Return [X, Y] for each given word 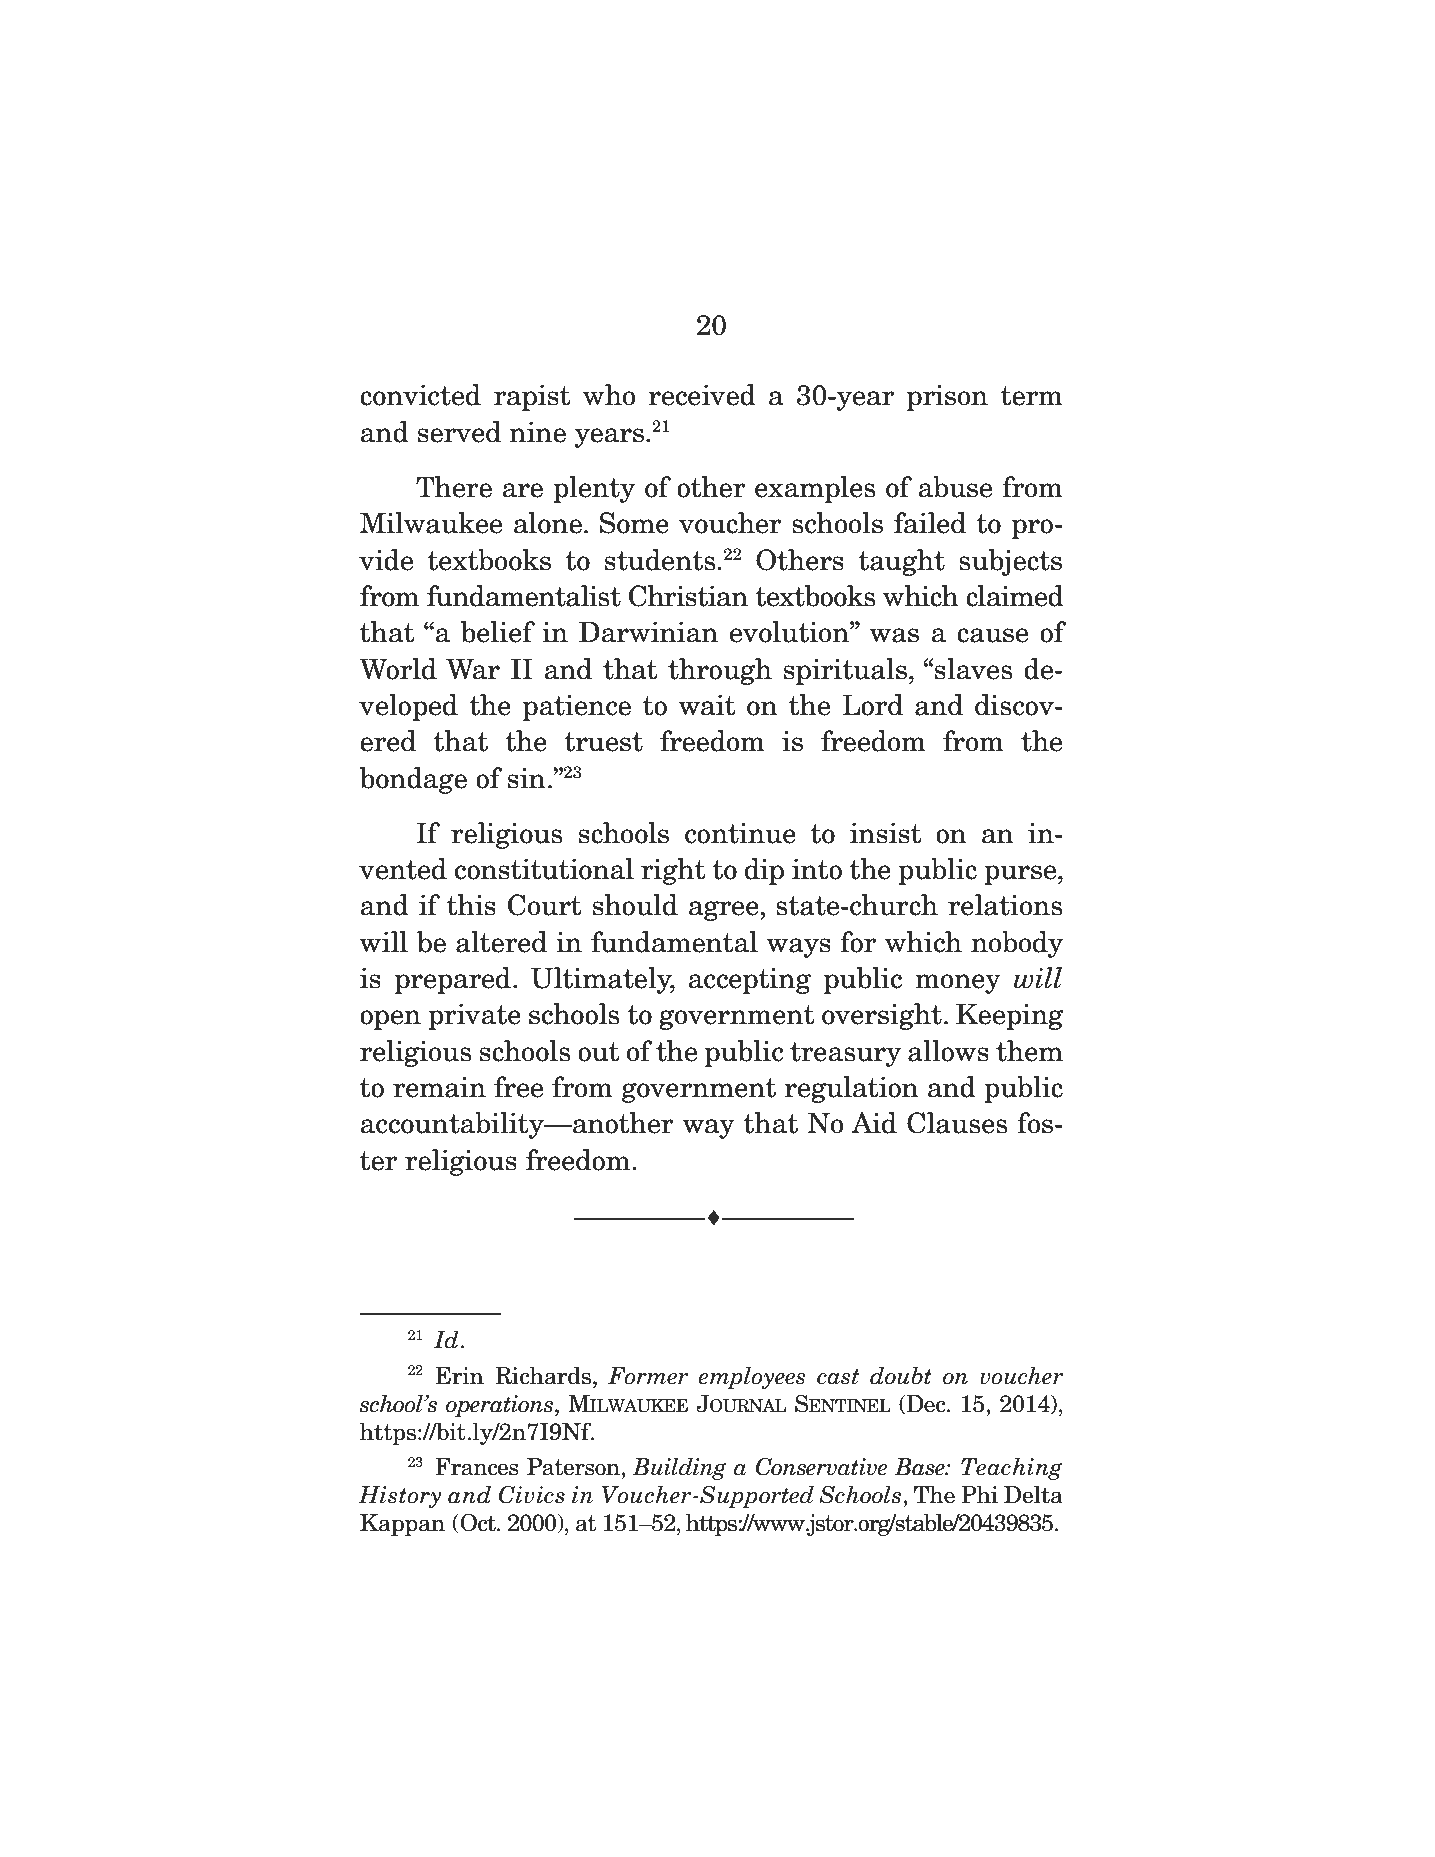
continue [740, 833]
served [459, 432]
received [702, 395]
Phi [979, 1494]
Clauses [957, 1123]
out [599, 1052]
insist [886, 833]
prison [947, 397]
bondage [413, 780]
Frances [477, 1467]
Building [680, 1468]
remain [439, 1087]
